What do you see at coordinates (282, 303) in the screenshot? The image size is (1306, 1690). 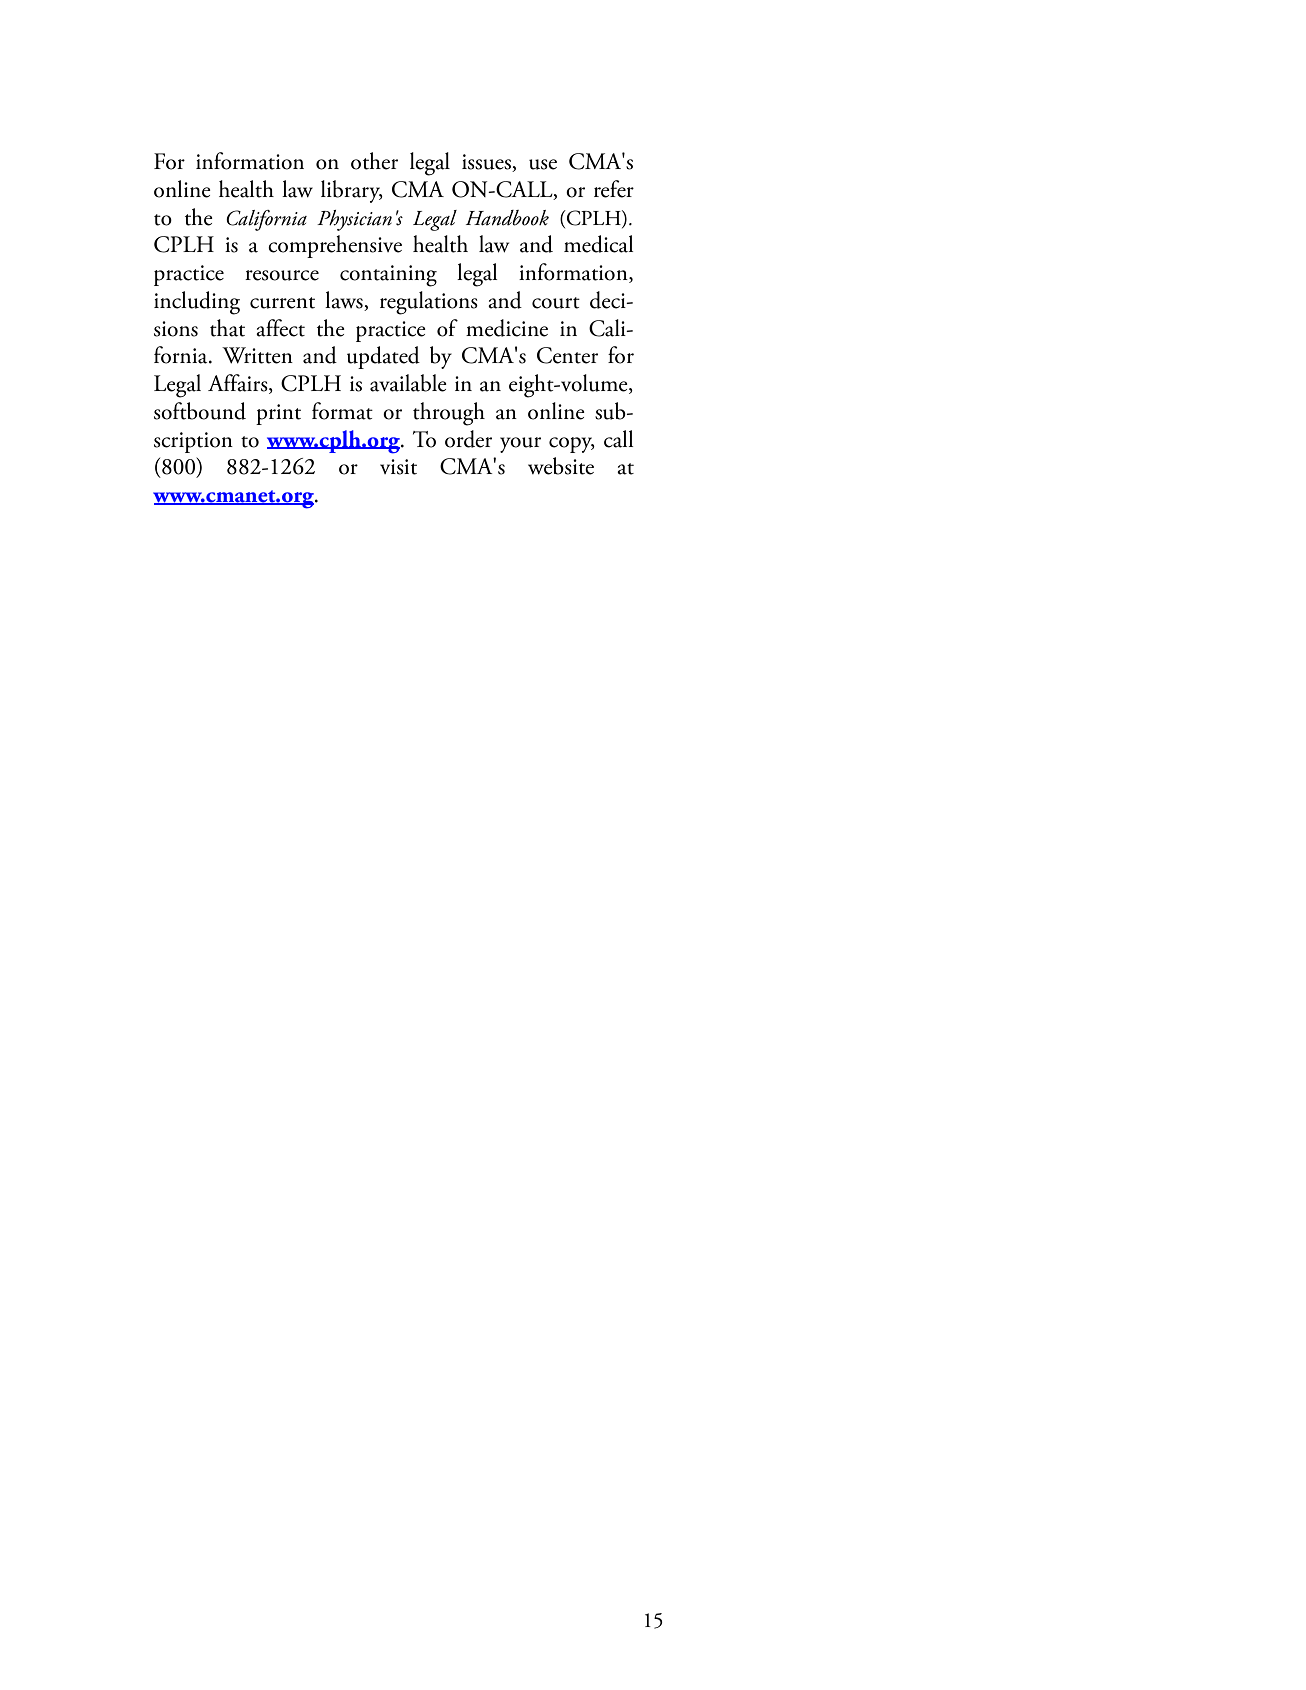 I see `current` at bounding box center [282, 303].
